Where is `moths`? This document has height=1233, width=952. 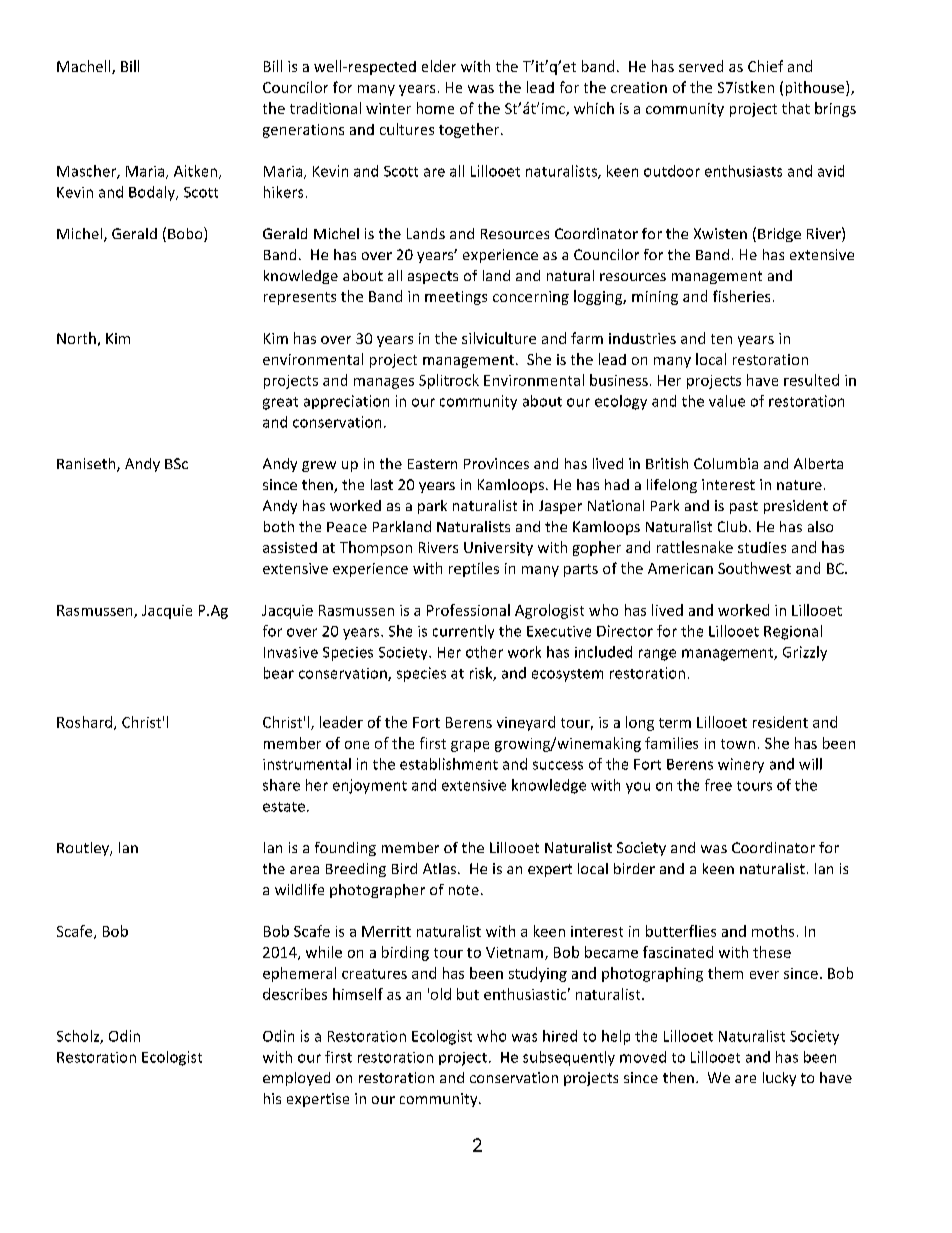 moths is located at coordinates (773, 931).
